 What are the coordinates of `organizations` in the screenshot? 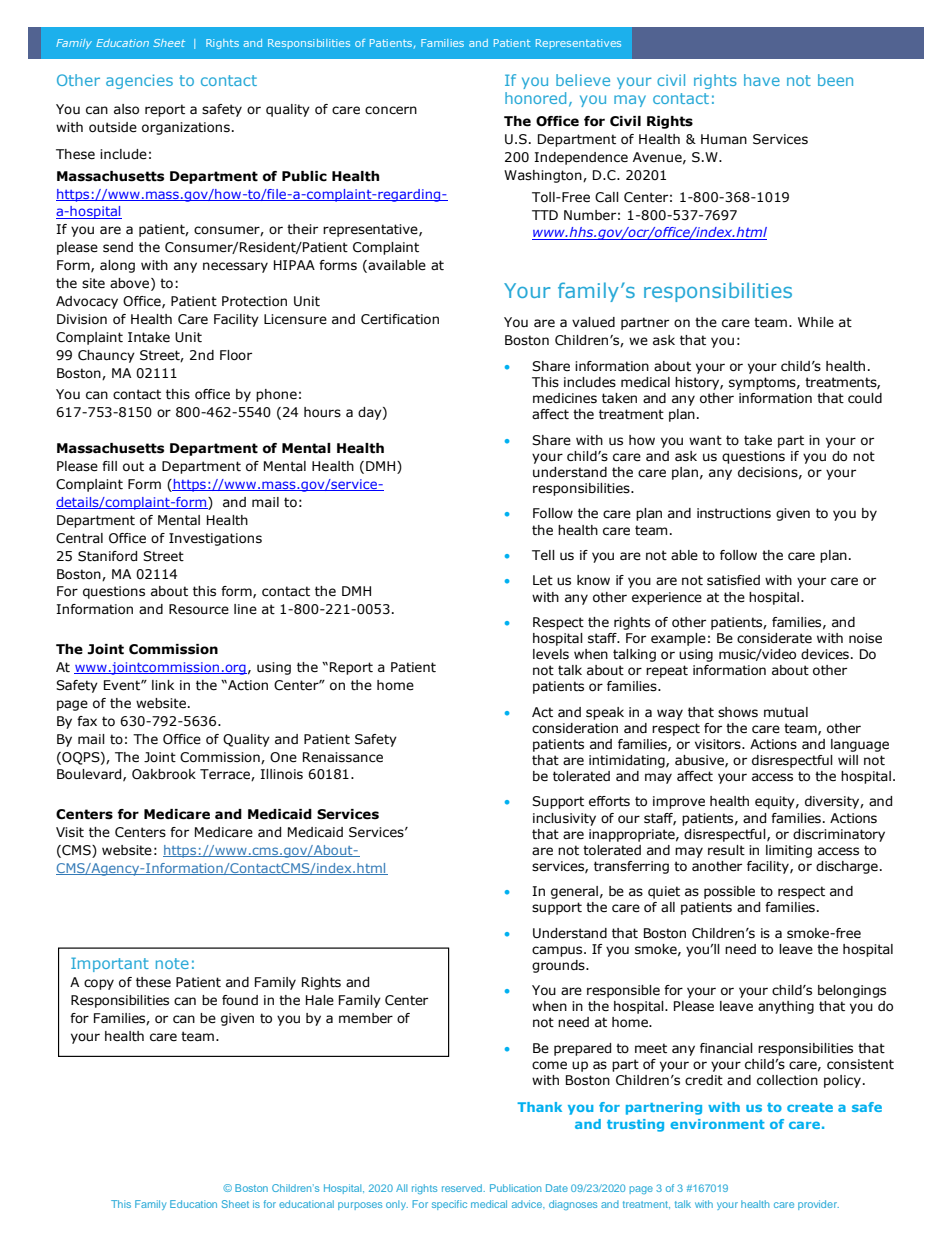 It's located at (186, 128).
